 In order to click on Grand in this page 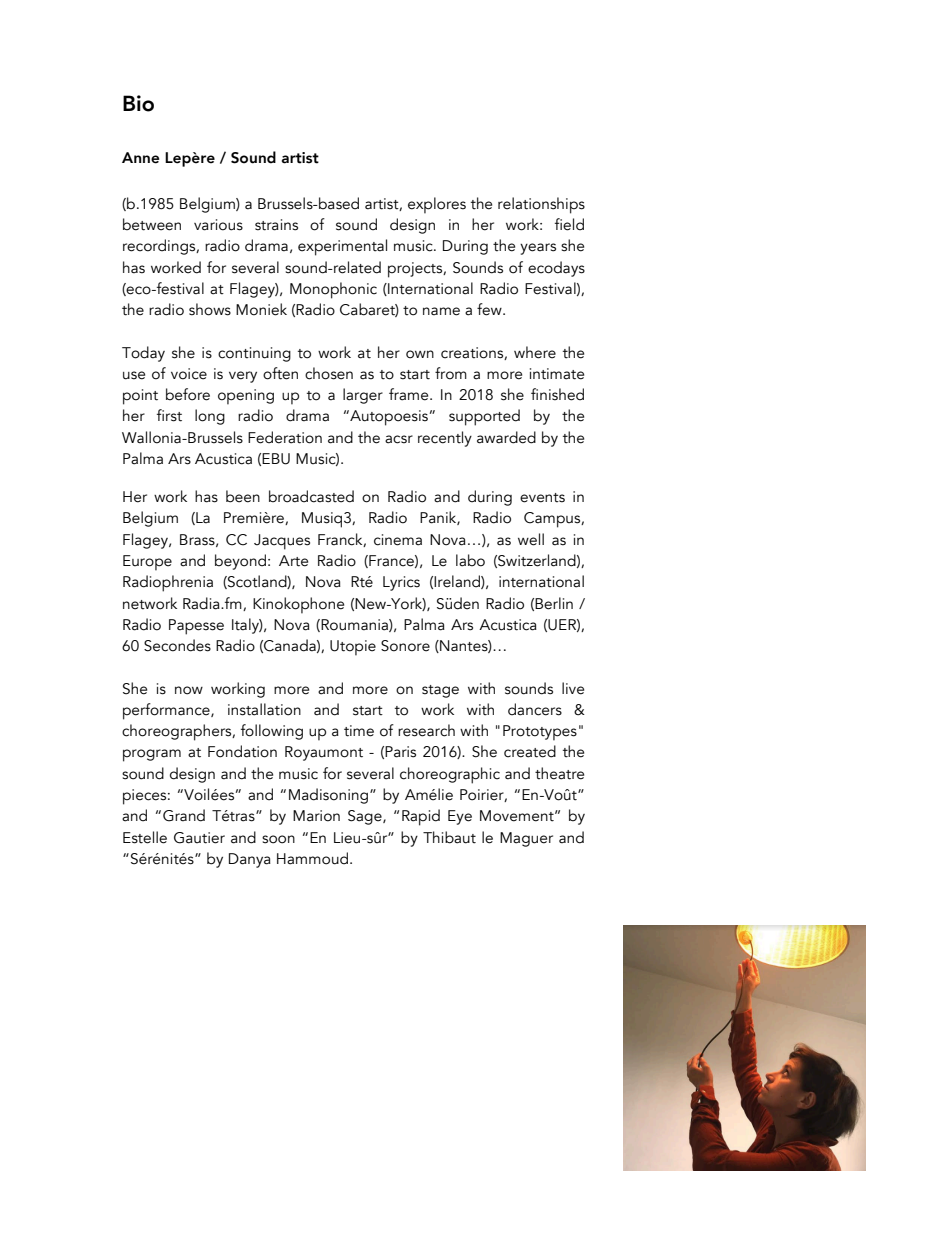, I will do `click(184, 815)`.
